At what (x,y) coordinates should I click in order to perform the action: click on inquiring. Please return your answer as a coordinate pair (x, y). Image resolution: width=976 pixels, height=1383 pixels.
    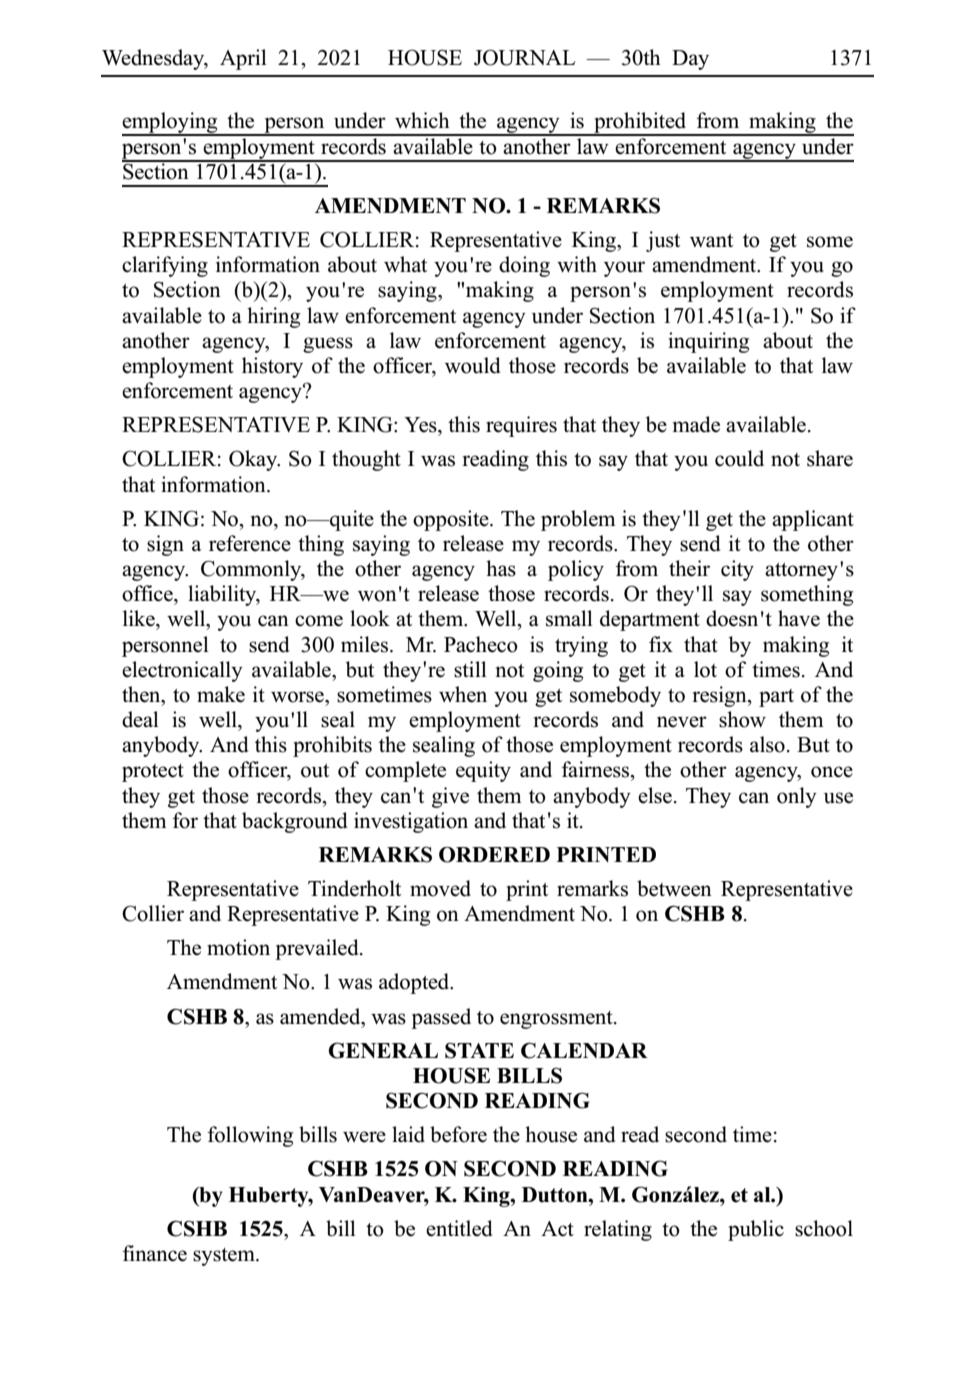
    Looking at the image, I should click on (708, 342).
